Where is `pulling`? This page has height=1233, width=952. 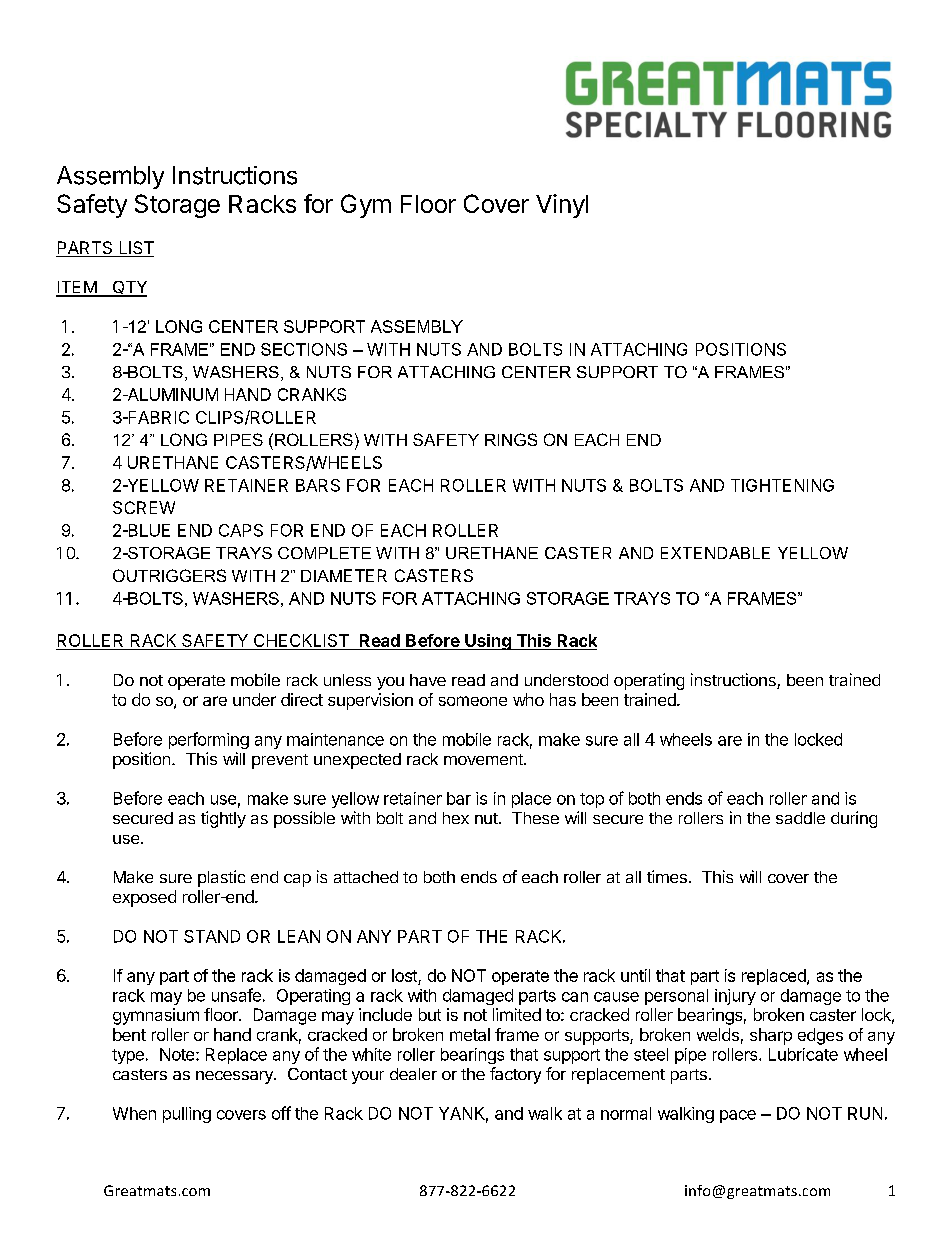 pulling is located at coordinates (187, 1115).
